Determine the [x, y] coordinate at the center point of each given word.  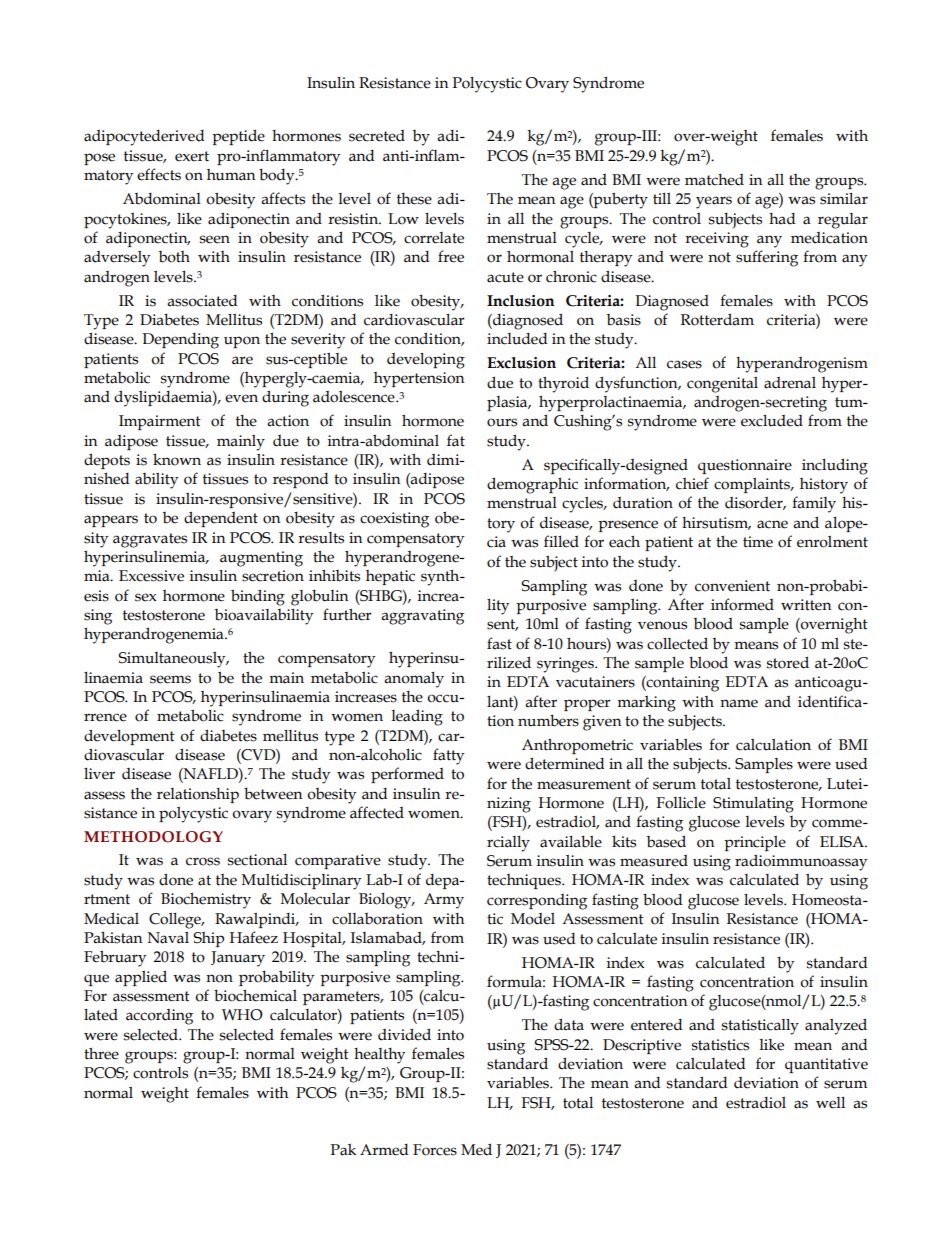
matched [714, 180]
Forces [435, 1150]
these [414, 199]
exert [192, 156]
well [830, 1103]
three [101, 1053]
